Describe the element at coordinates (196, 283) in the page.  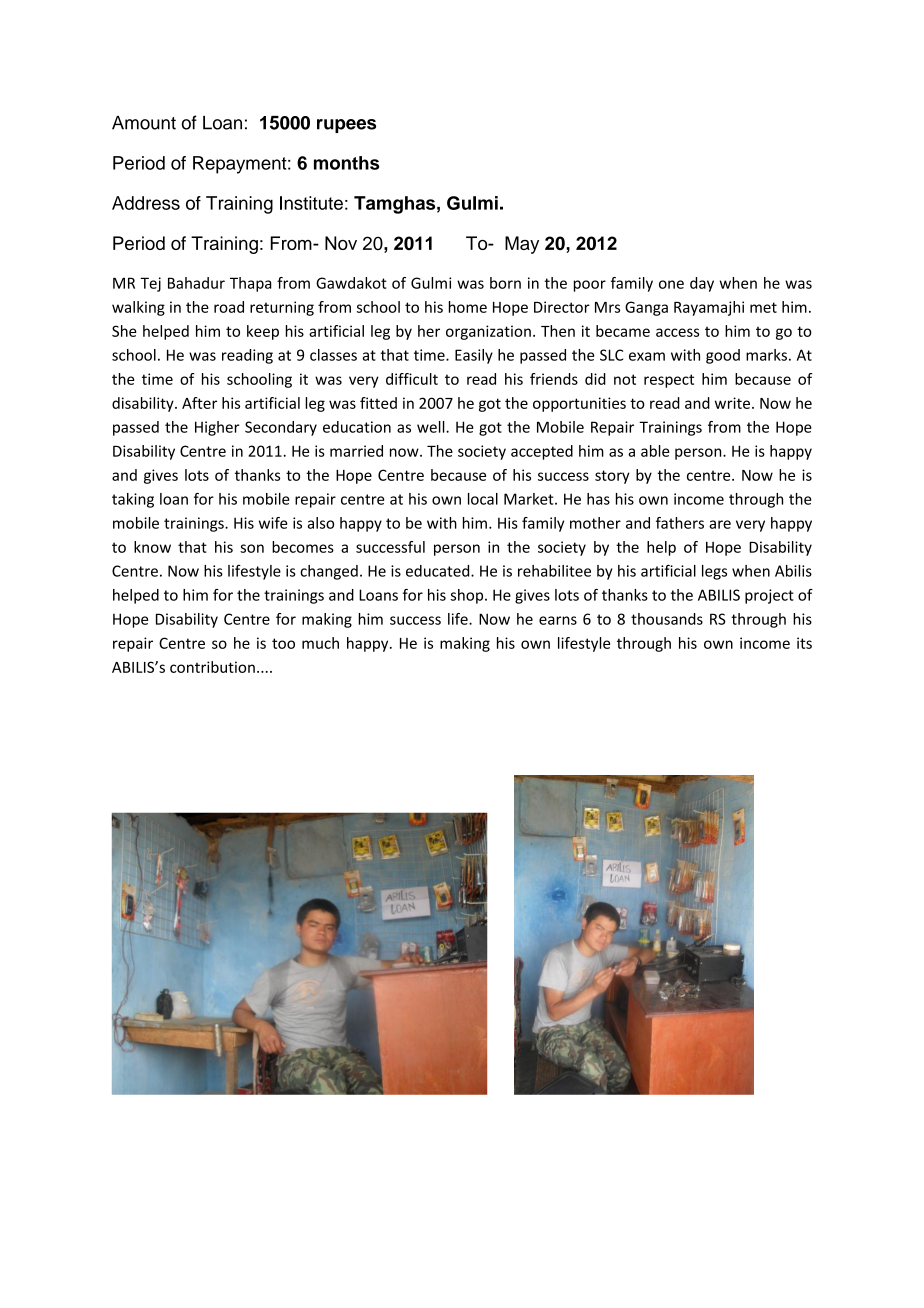
I see `Bahadur` at that location.
